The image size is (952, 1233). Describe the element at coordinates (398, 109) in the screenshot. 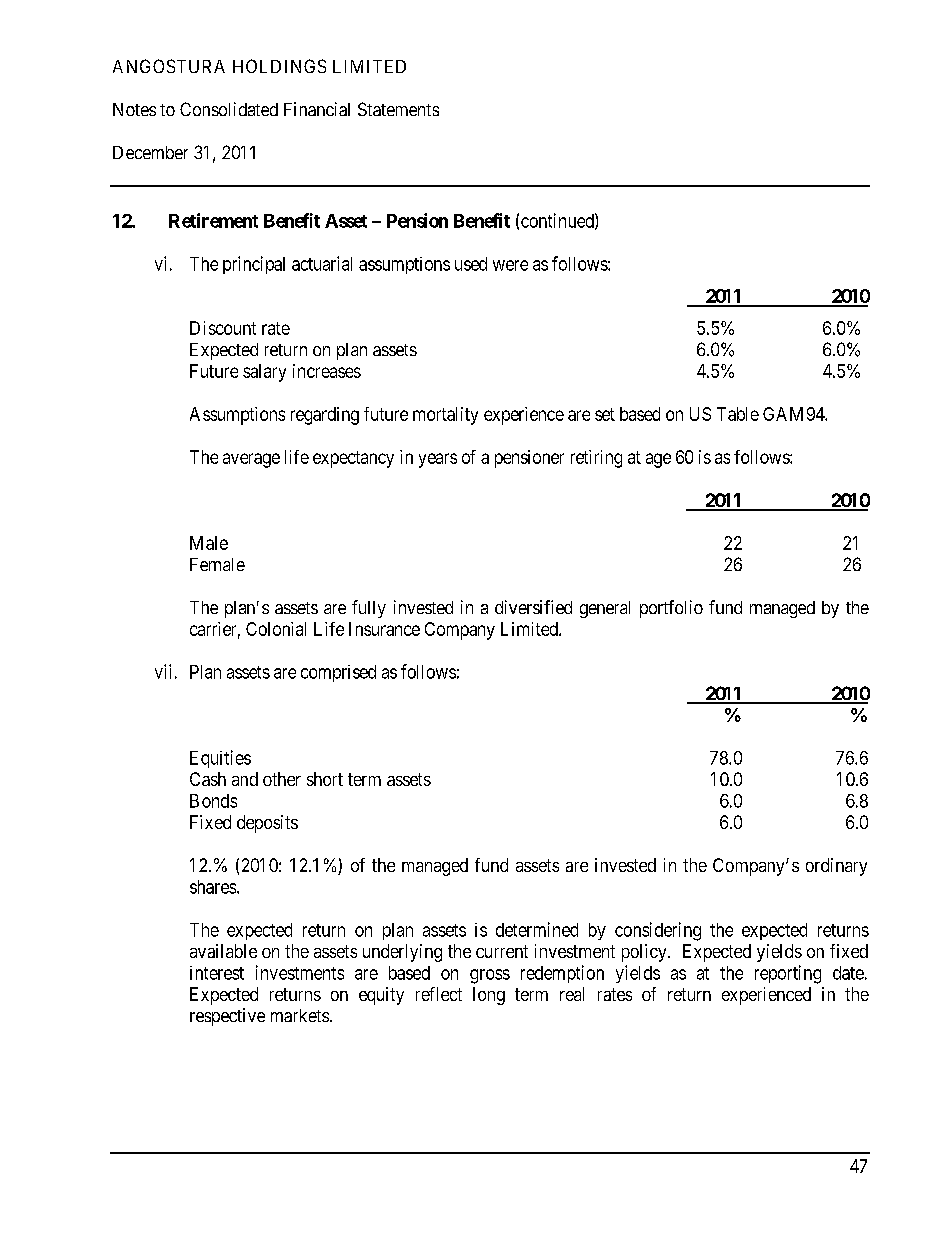

I see `Statements` at that location.
